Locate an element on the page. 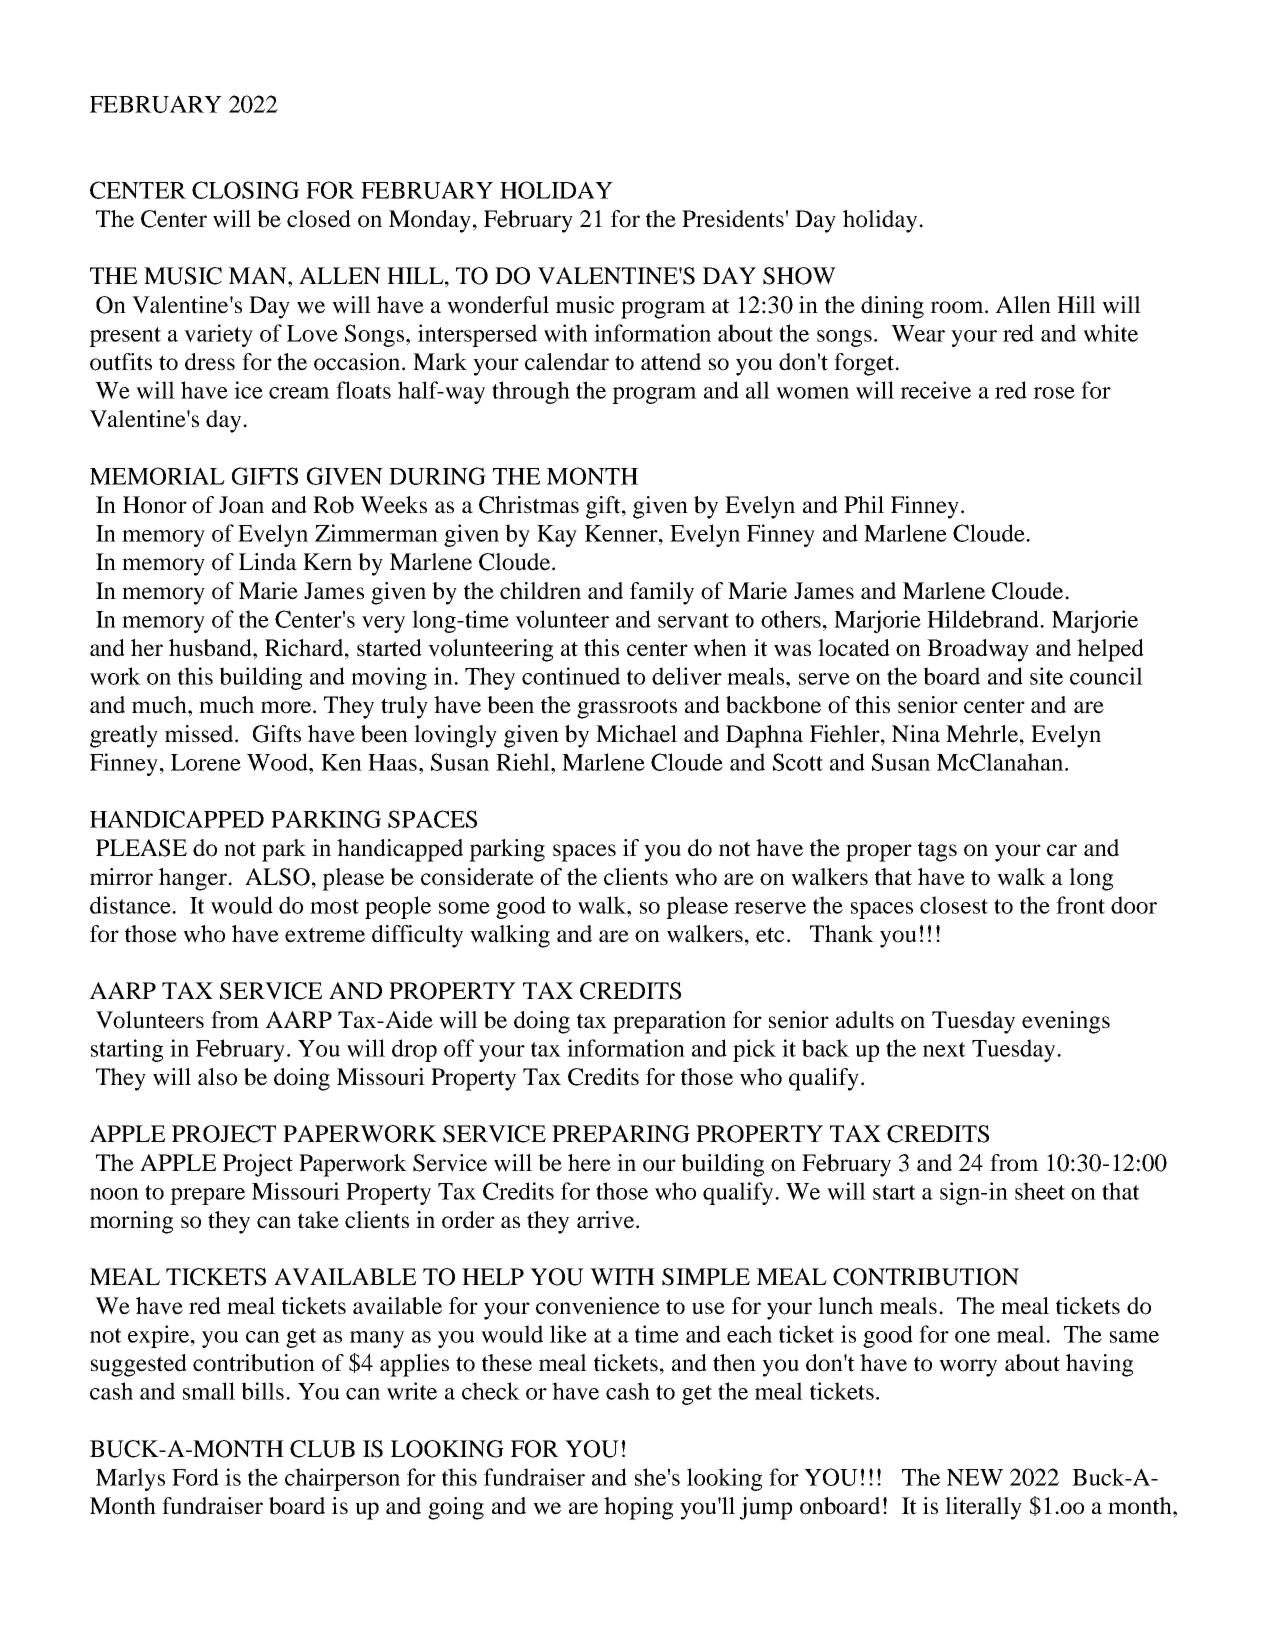 This document has height=1641, width=1268. Linda is located at coordinates (268, 562).
